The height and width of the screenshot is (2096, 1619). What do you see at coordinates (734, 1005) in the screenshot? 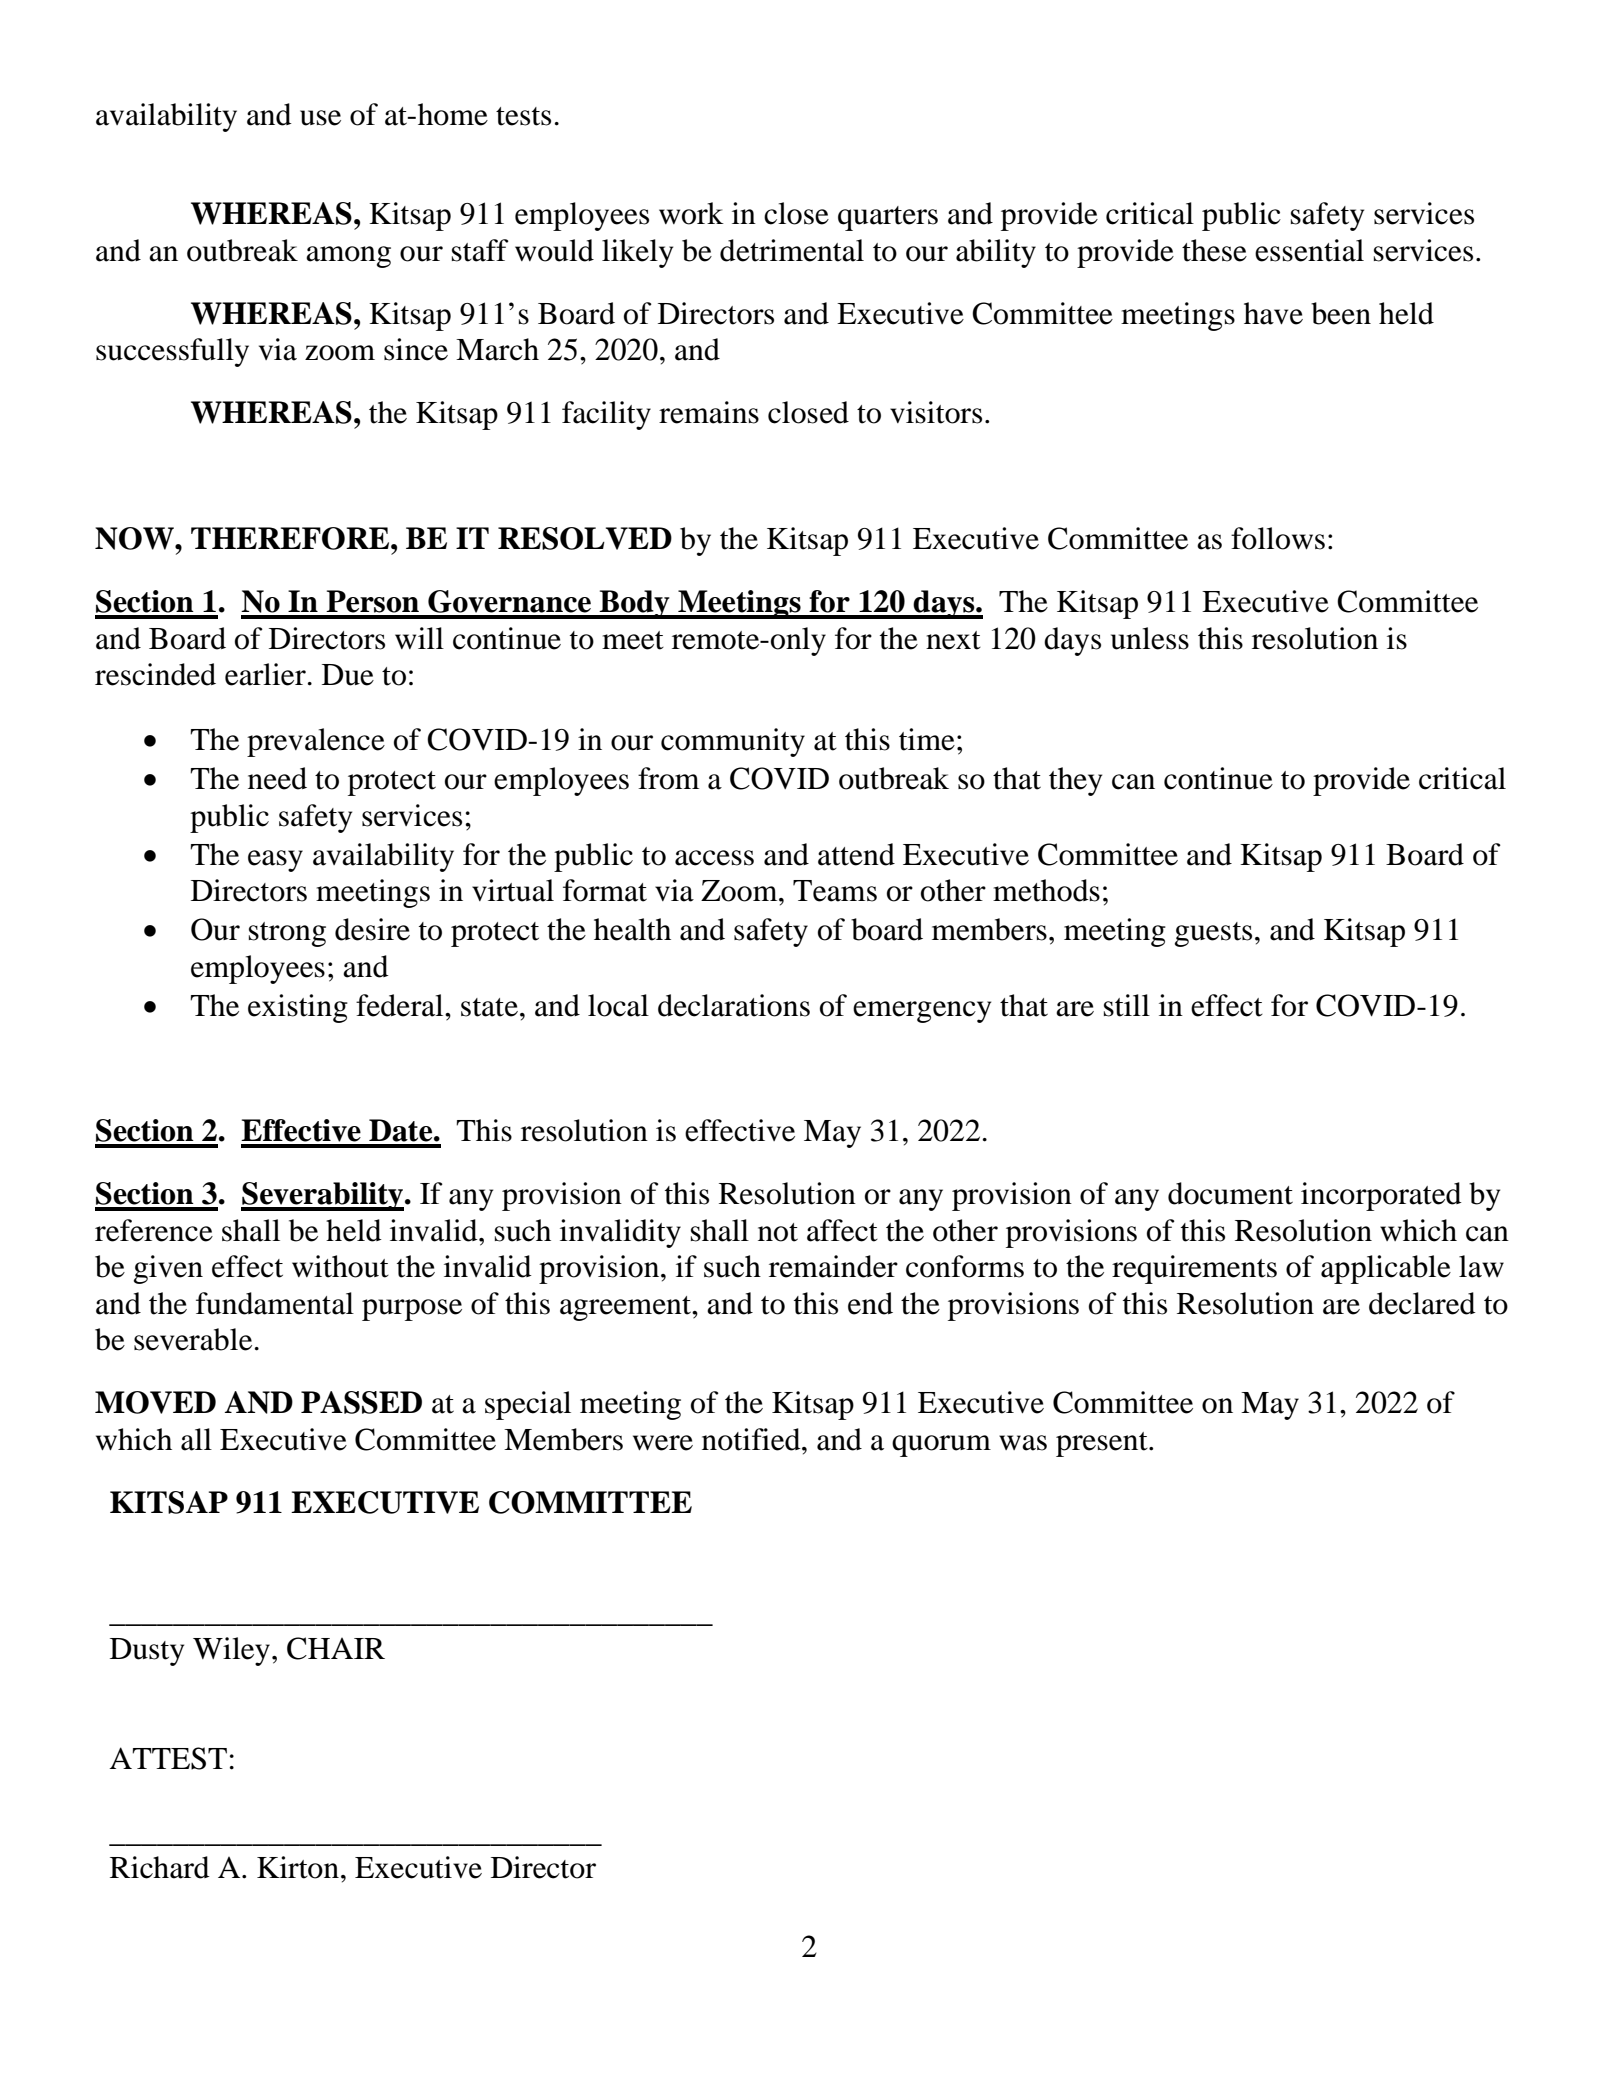
I see `declarations` at bounding box center [734, 1005].
